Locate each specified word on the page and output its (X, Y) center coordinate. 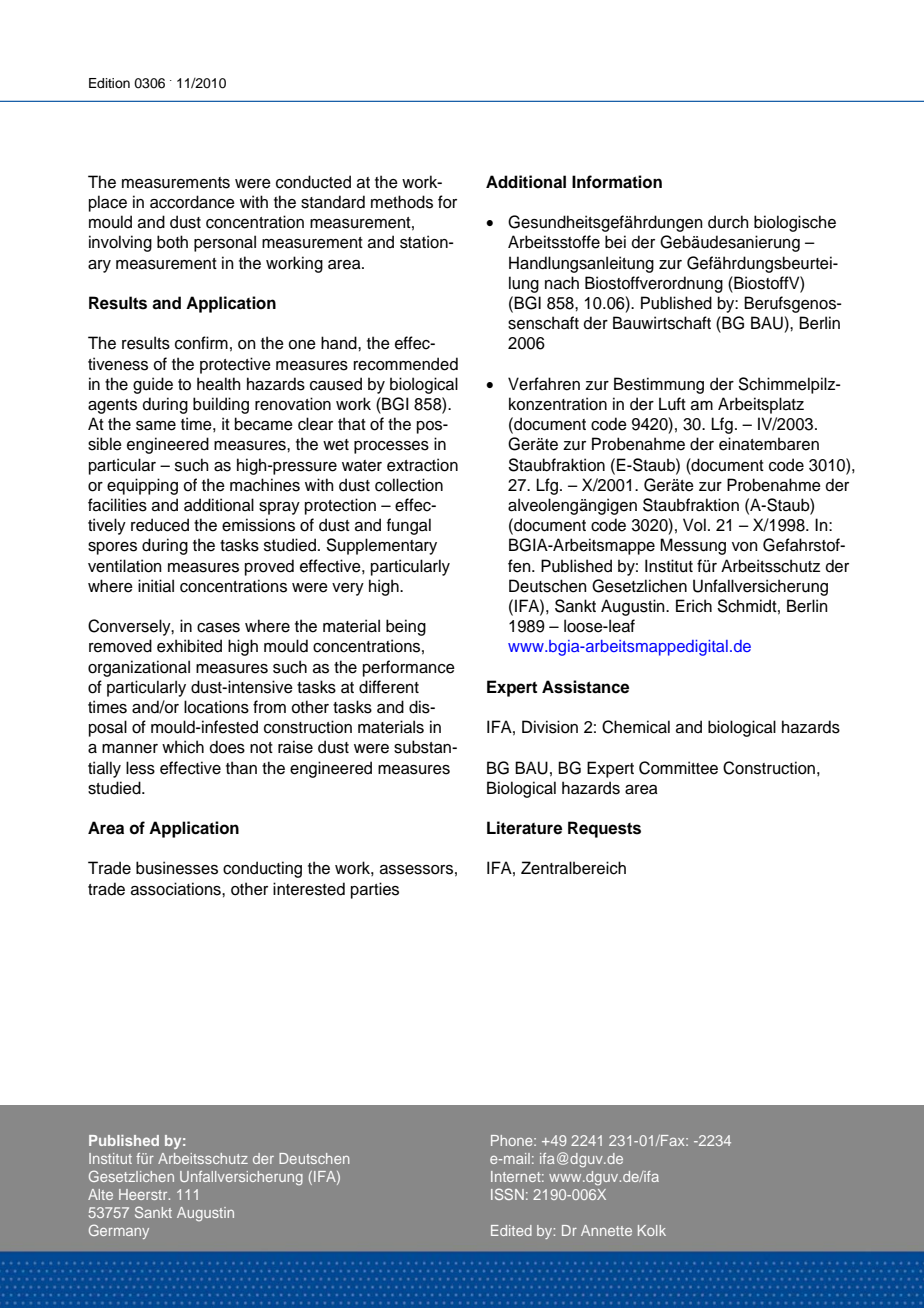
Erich (694, 606)
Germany (119, 1231)
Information (617, 182)
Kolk (652, 1230)
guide (153, 385)
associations (177, 889)
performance (409, 668)
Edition (109, 83)
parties (375, 890)
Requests (604, 829)
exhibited (189, 646)
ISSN (507, 1194)
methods (402, 202)
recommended (406, 364)
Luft (672, 404)
